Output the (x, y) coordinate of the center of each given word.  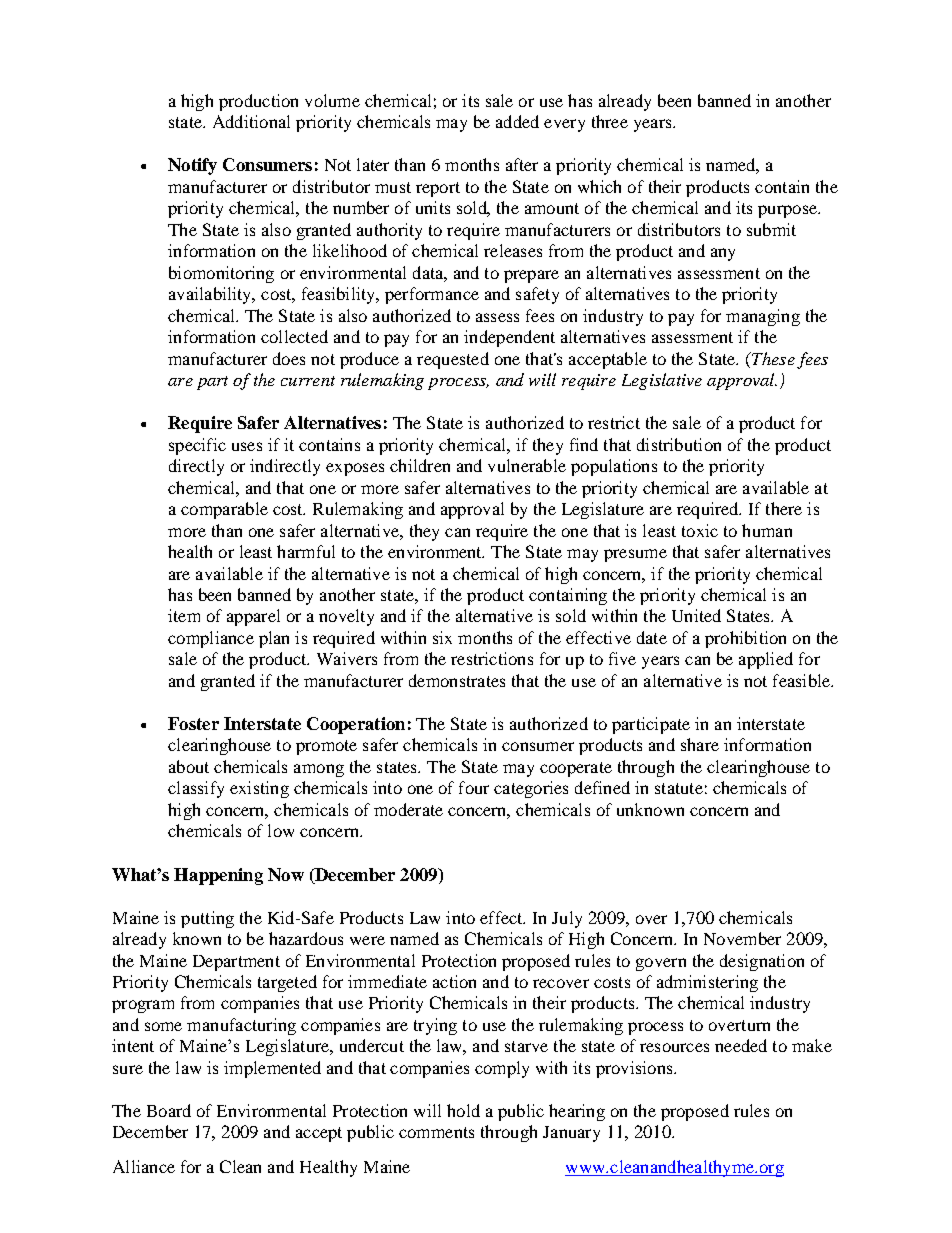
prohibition (745, 639)
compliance (211, 639)
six (442, 637)
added (517, 121)
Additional (251, 121)
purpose (788, 211)
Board (169, 1110)
